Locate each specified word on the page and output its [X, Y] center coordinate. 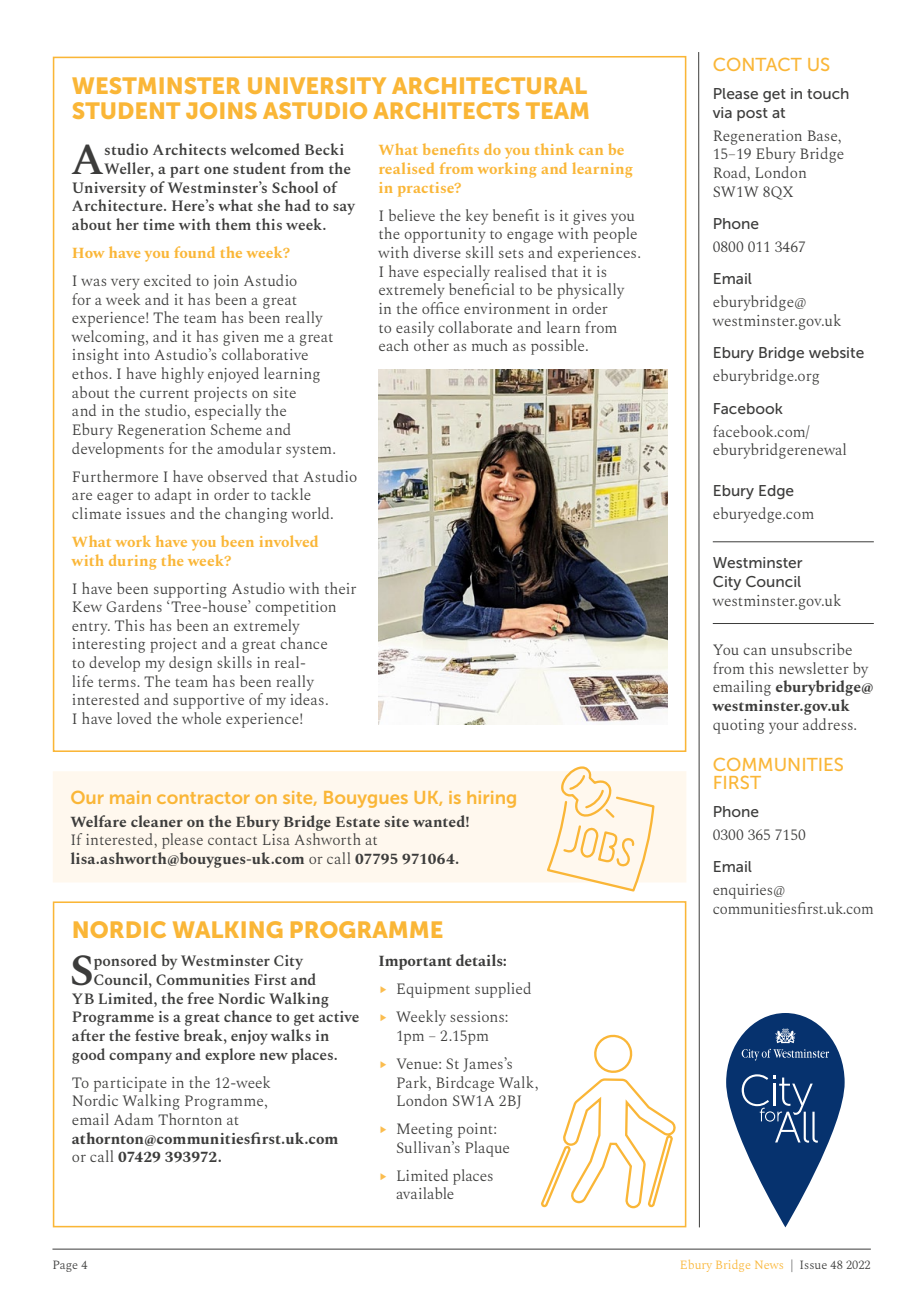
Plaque [487, 1149]
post [752, 114]
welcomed [265, 149]
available [425, 1193]
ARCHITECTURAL [489, 85]
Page [65, 1266]
